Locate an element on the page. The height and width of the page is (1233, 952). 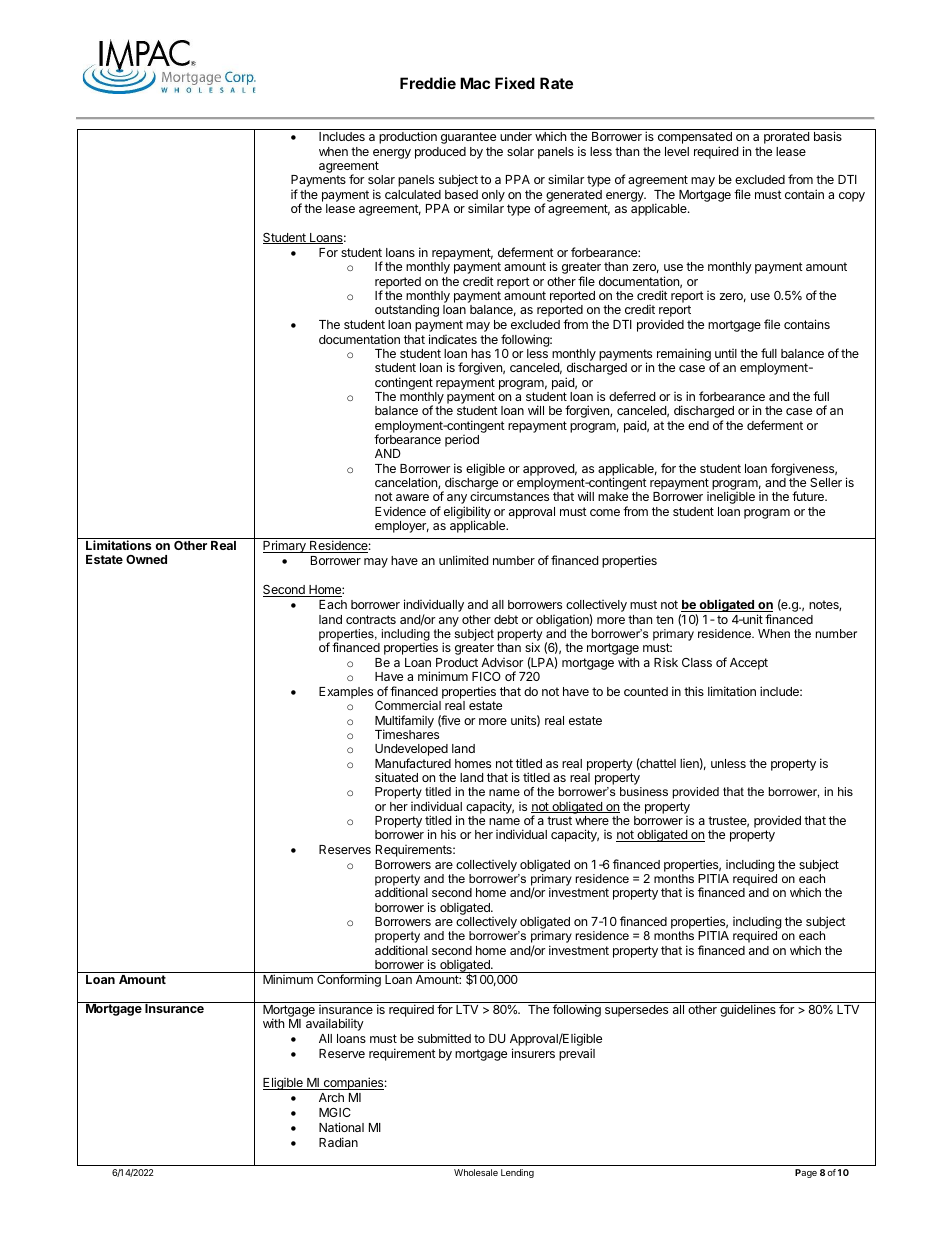
Freddie is located at coordinates (428, 83).
